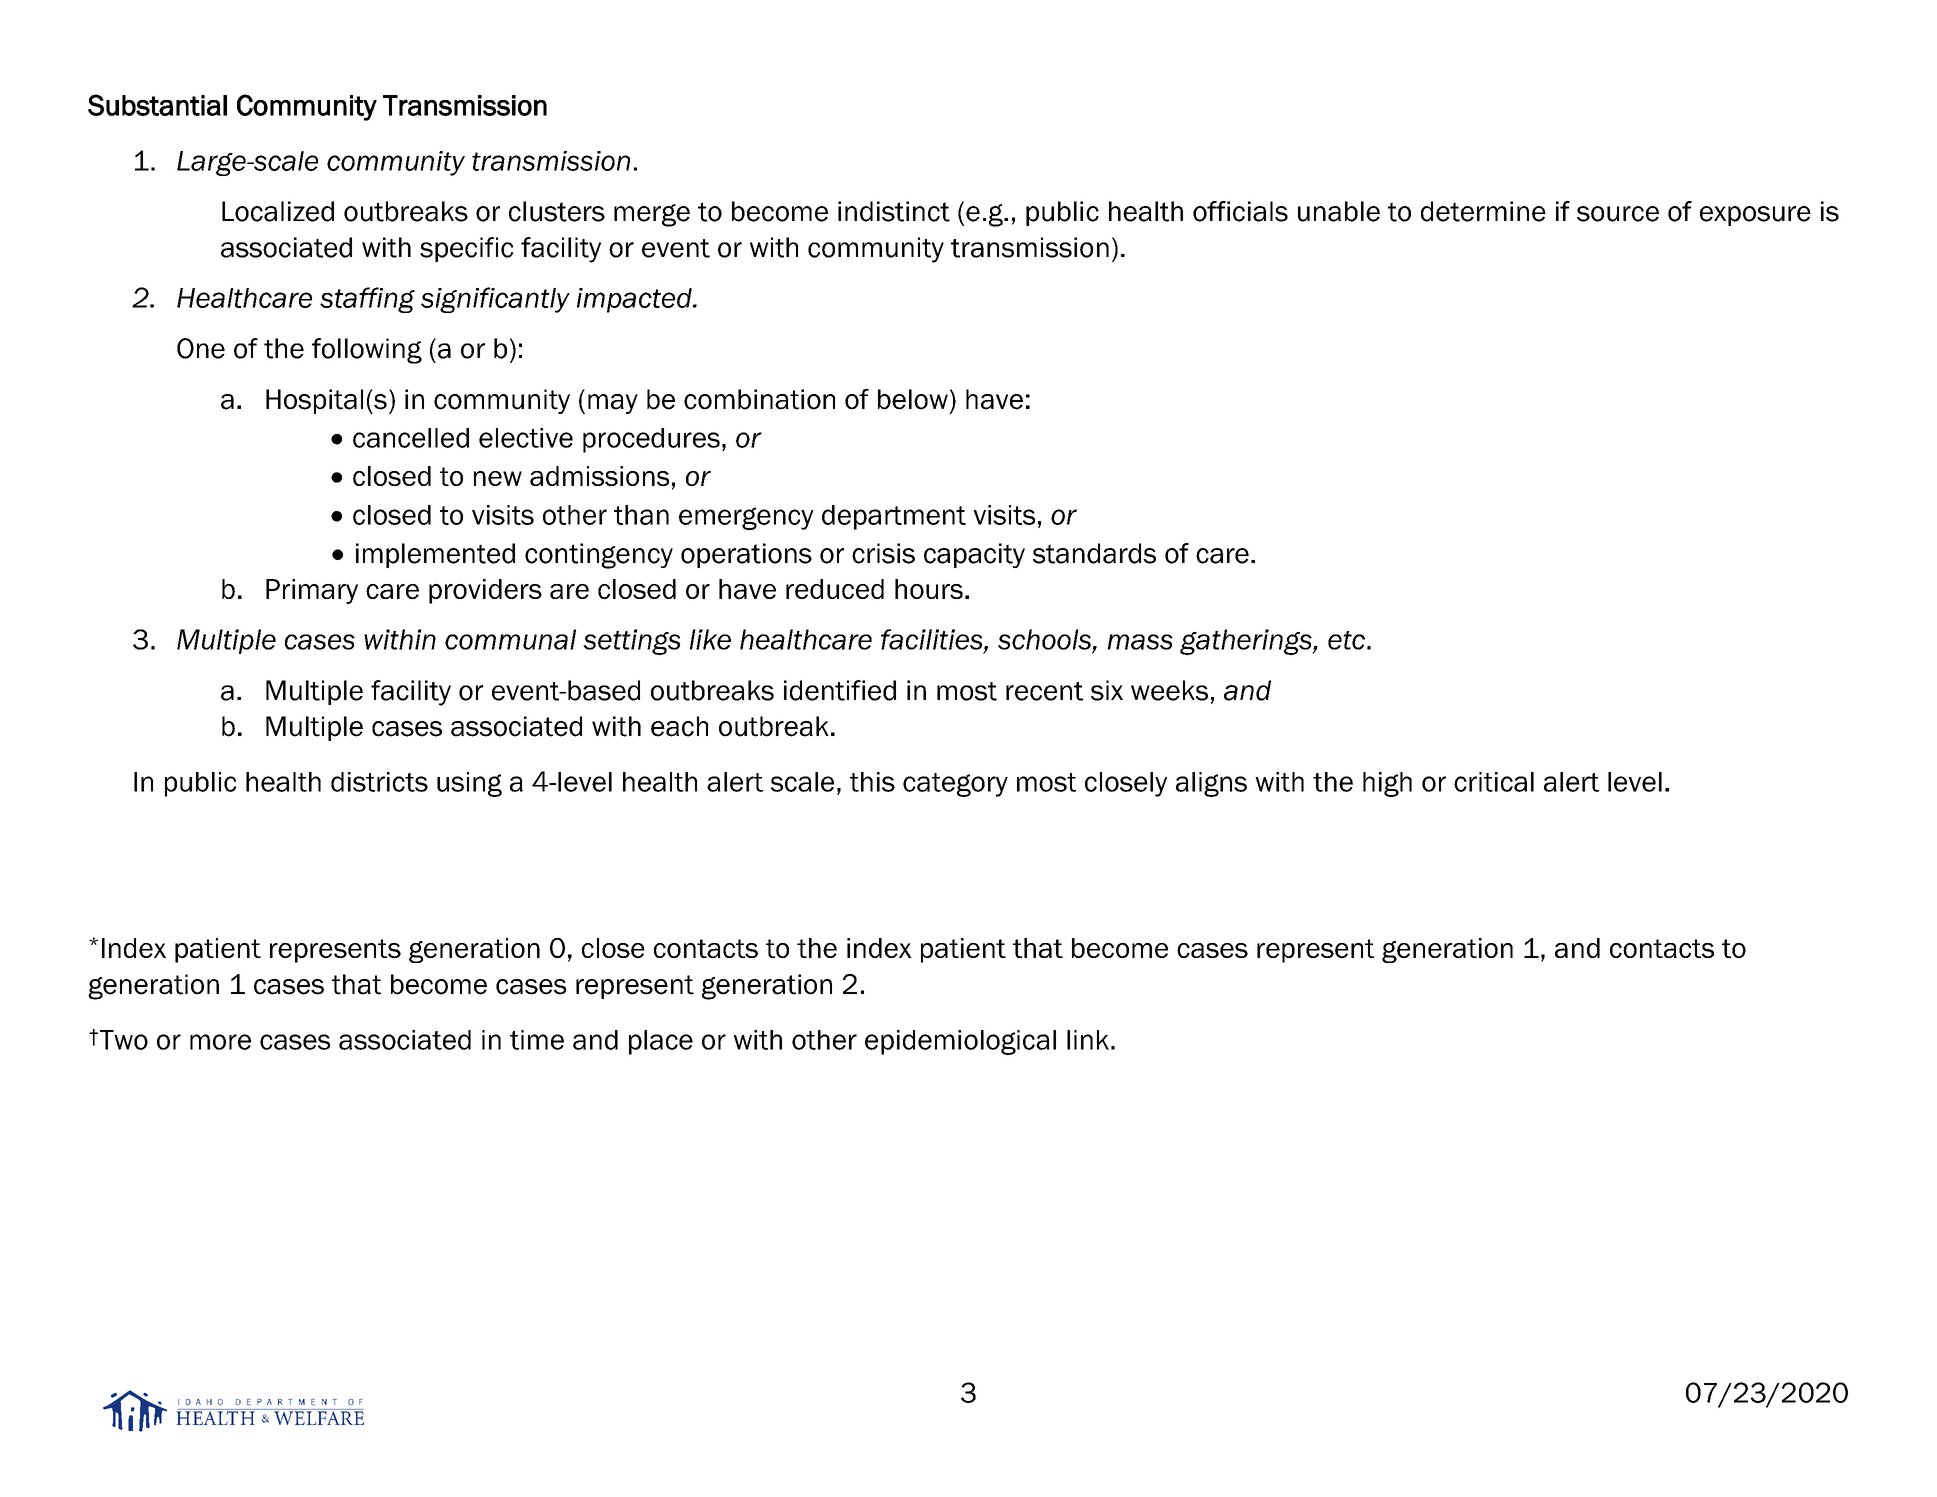  I want to click on cancelled, so click(411, 438).
